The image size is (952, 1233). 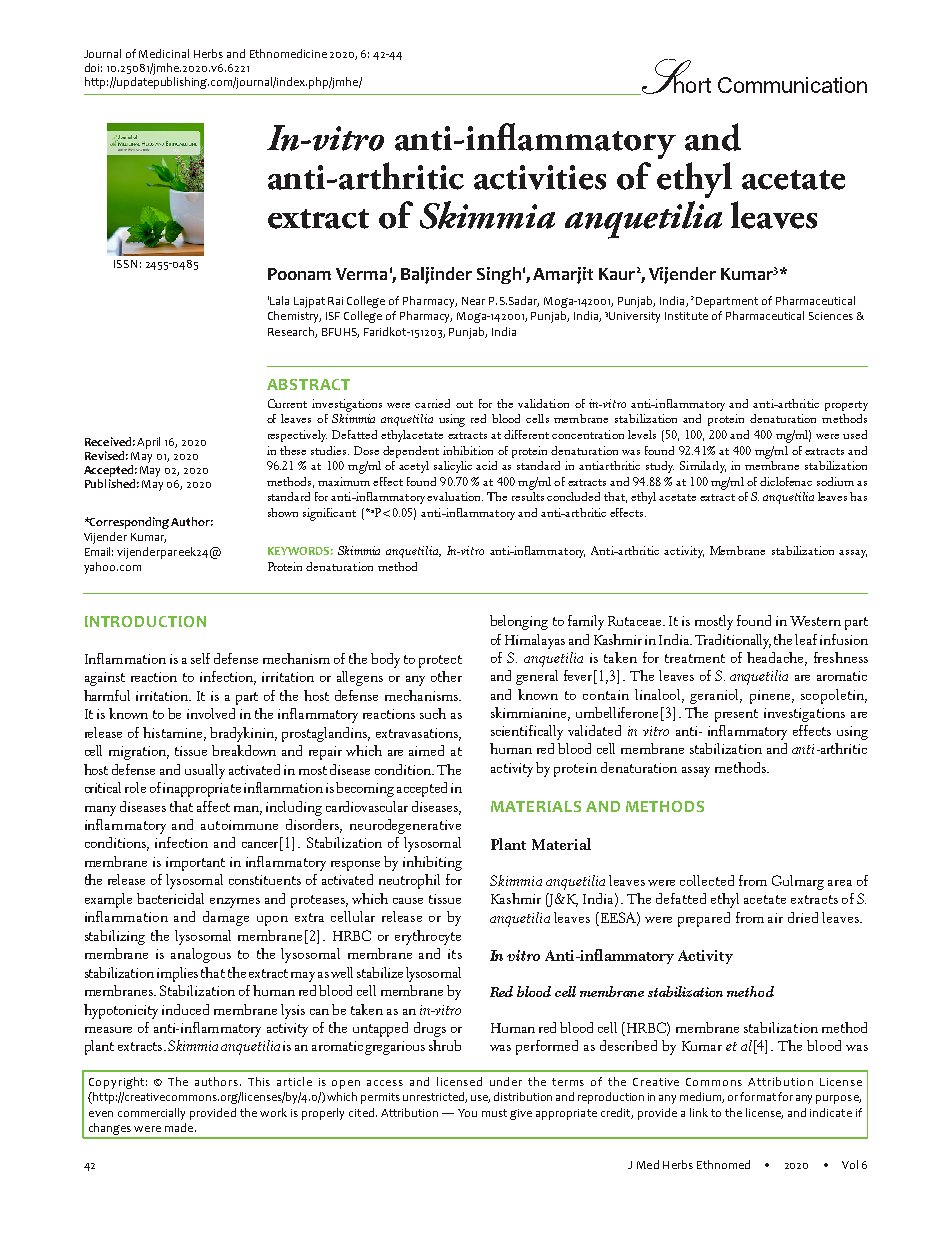 I want to click on Chemistry, so click(x=294, y=317).
